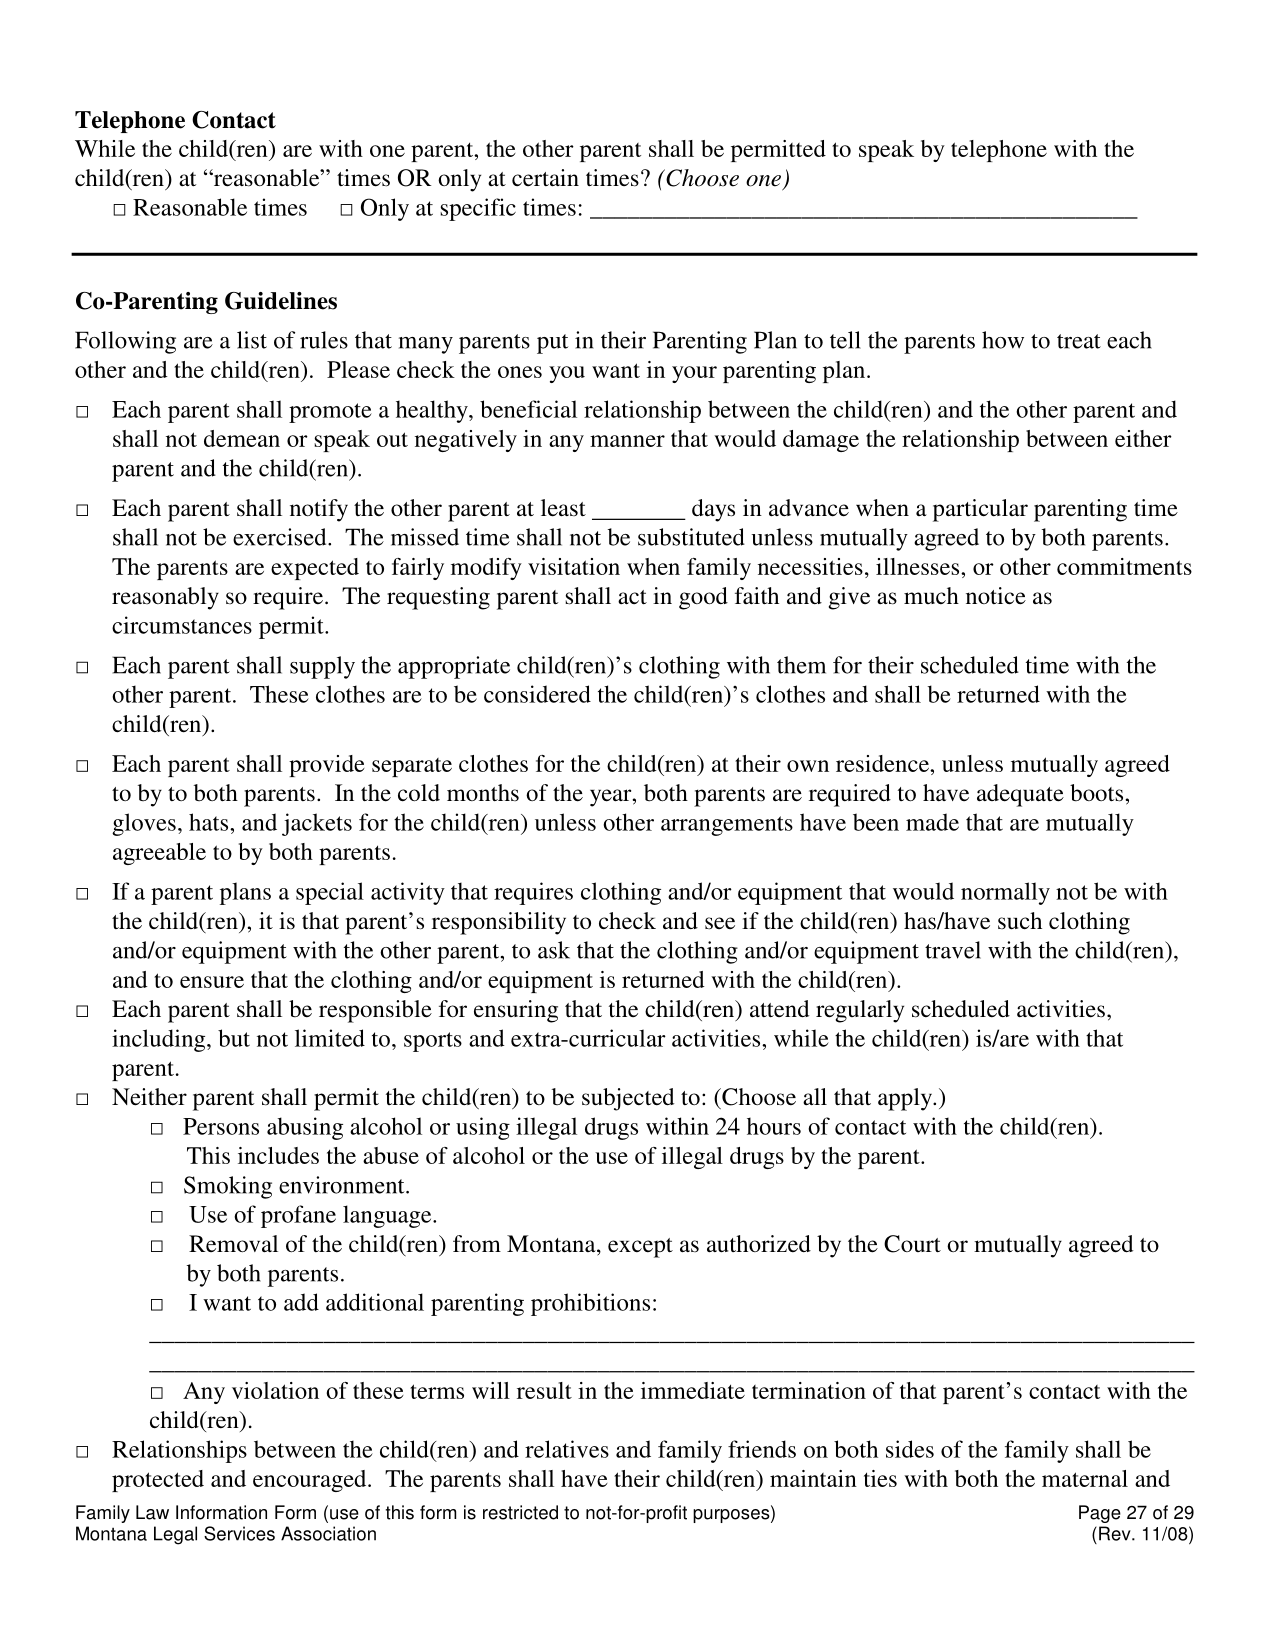 This page has width=1269, height=1642. What do you see at coordinates (567, 1449) in the page?
I see `relatives` at bounding box center [567, 1449].
